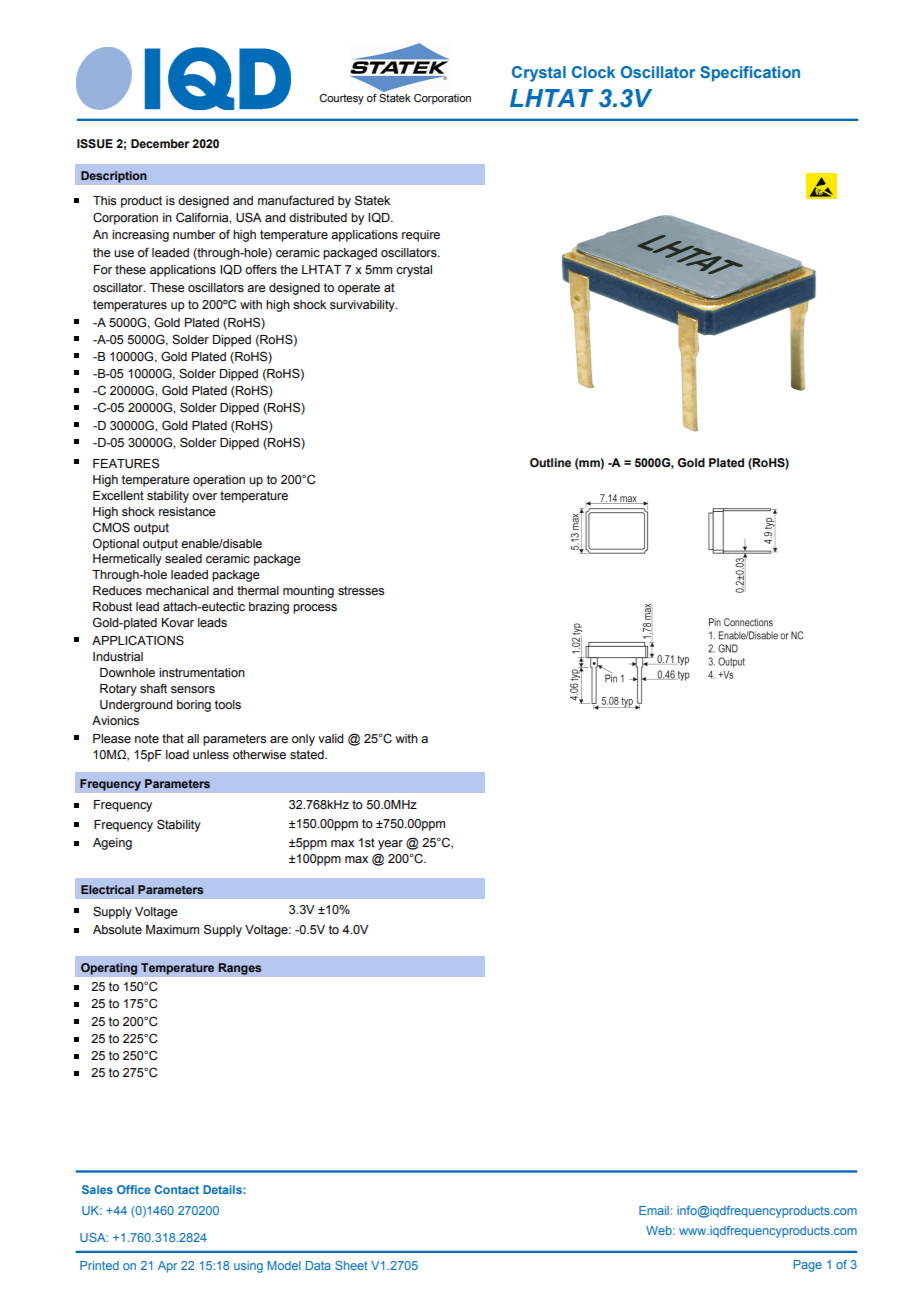 This document has height=1307, width=924. Describe the element at coordinates (361, 591) in the document. I see `stresses` at that location.
